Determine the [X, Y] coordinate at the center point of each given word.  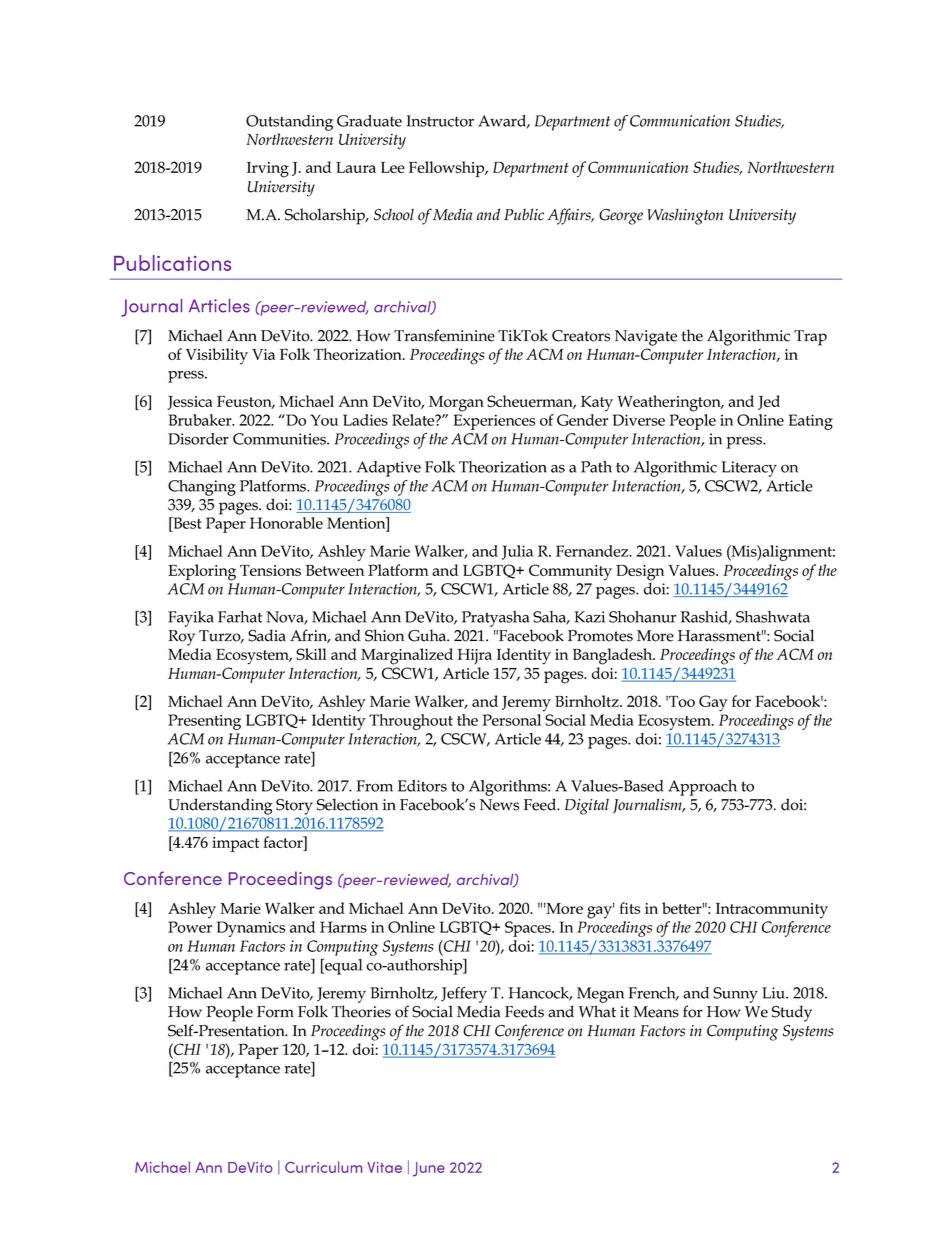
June [429, 1169]
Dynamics [251, 929]
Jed [769, 402]
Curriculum [323, 1167]
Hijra [474, 657]
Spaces [529, 929]
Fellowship [448, 169]
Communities [280, 439]
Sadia [267, 635]
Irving [268, 170]
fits [629, 908]
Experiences [494, 422]
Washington [685, 217]
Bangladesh [614, 656]
